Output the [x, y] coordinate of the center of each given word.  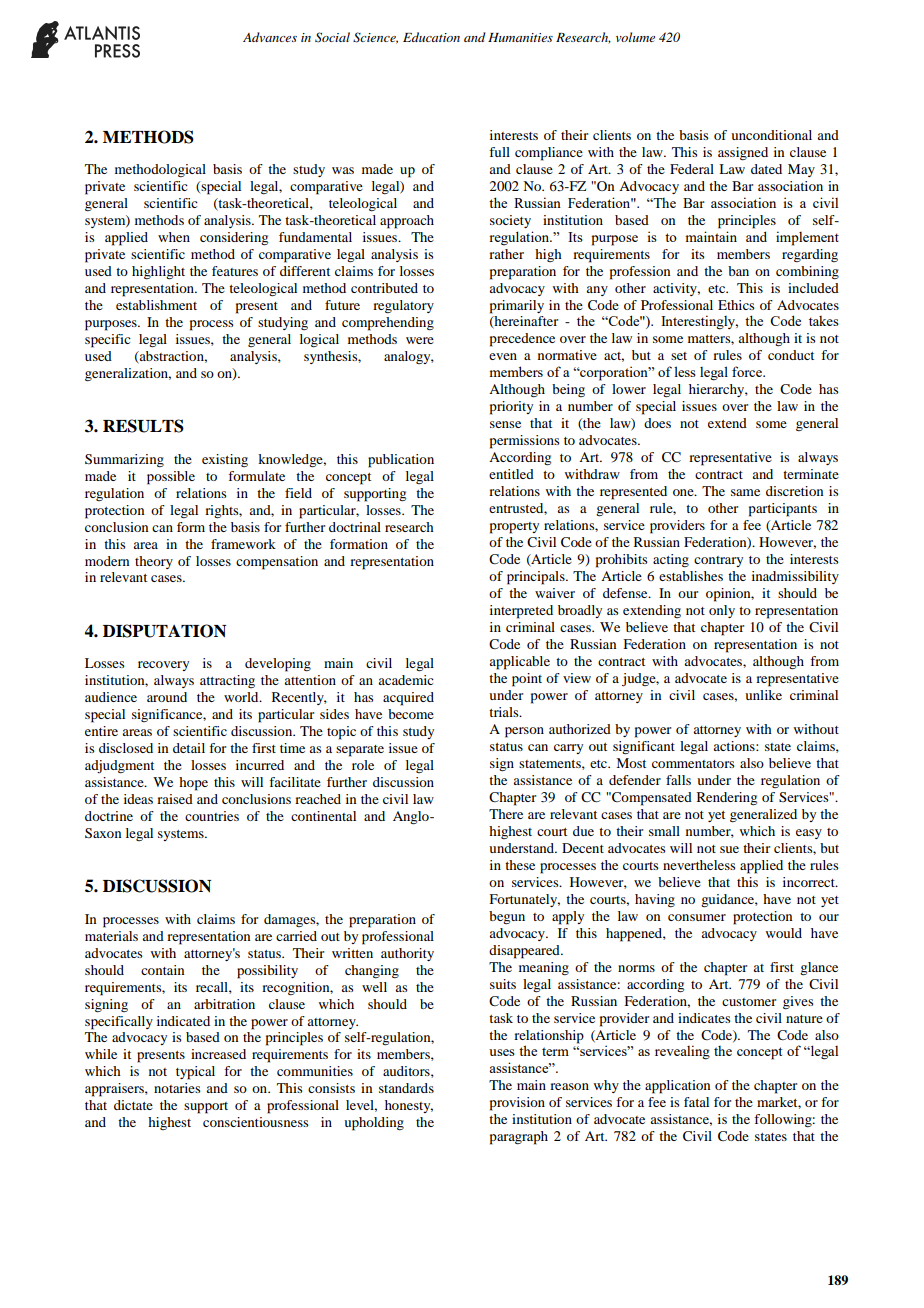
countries [212, 816]
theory [154, 562]
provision [517, 1104]
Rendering [727, 798]
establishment [156, 305]
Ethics [736, 305]
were [420, 340]
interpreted [521, 612]
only [722, 611]
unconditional [771, 135]
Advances [270, 37]
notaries [177, 1088]
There [506, 814]
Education [431, 37]
